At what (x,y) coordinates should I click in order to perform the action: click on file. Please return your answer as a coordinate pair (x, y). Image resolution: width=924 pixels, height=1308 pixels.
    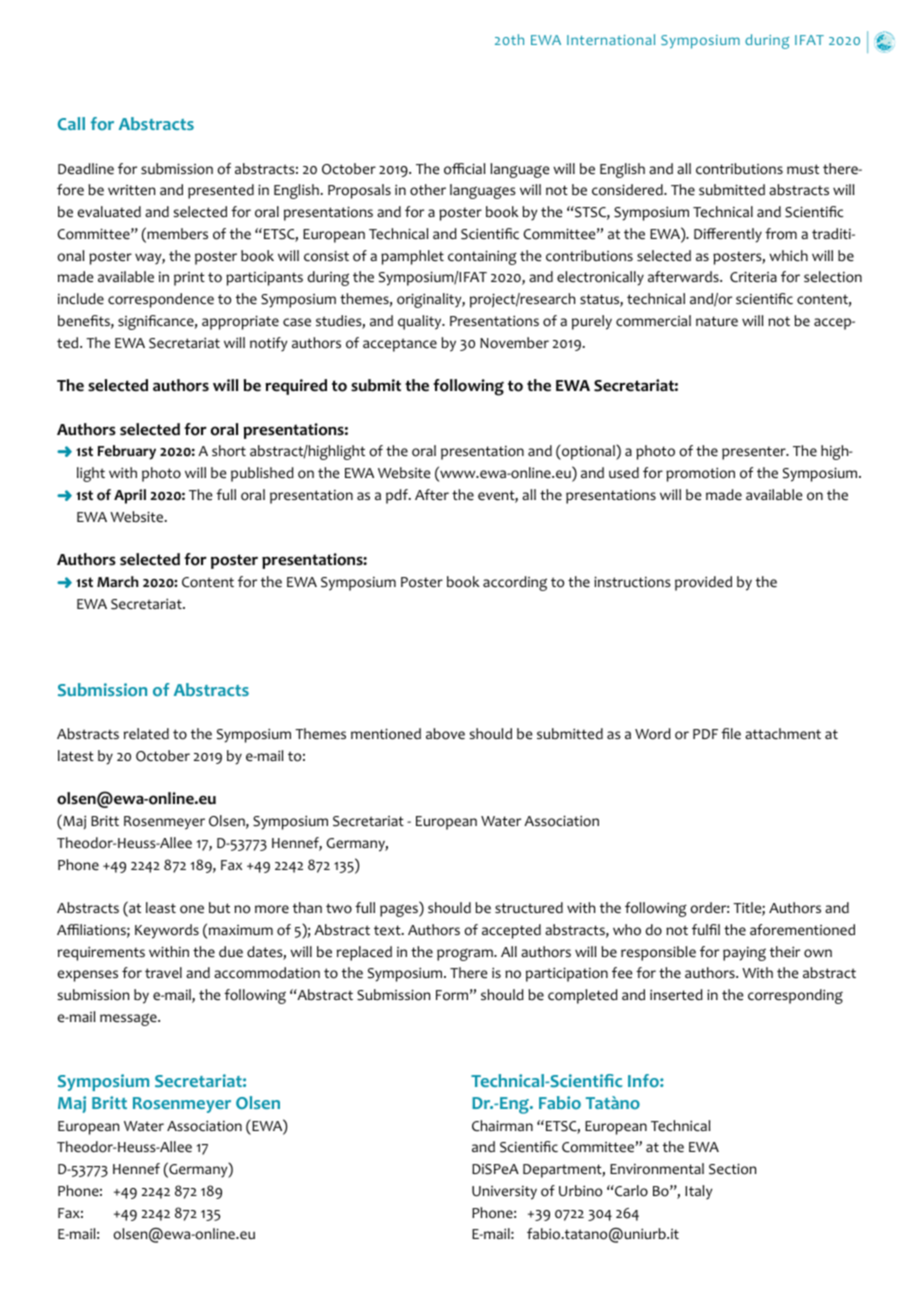
    Looking at the image, I should click on (731, 734).
